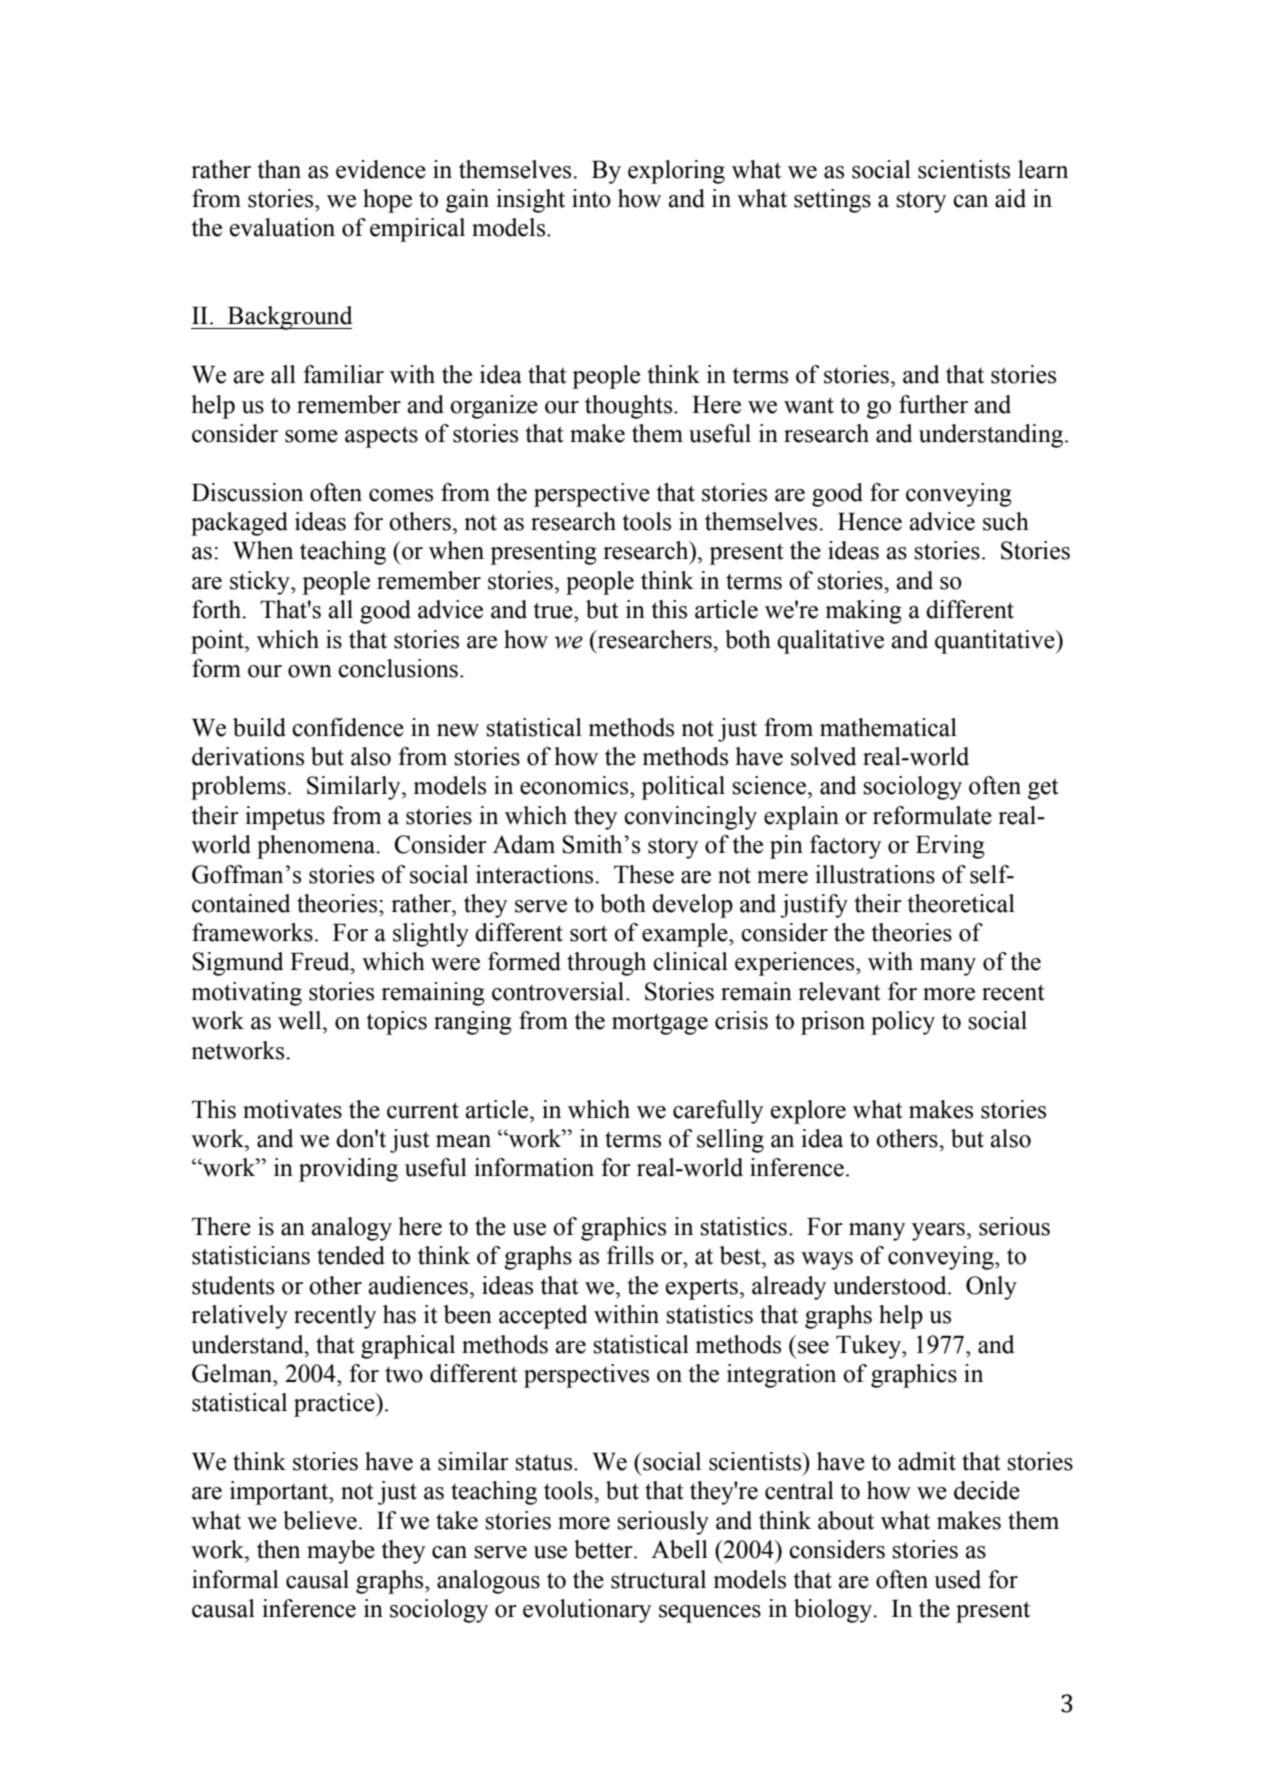 The width and height of the image is (1266, 1792). Describe the element at coordinates (591, 198) in the image. I see `into` at that location.
